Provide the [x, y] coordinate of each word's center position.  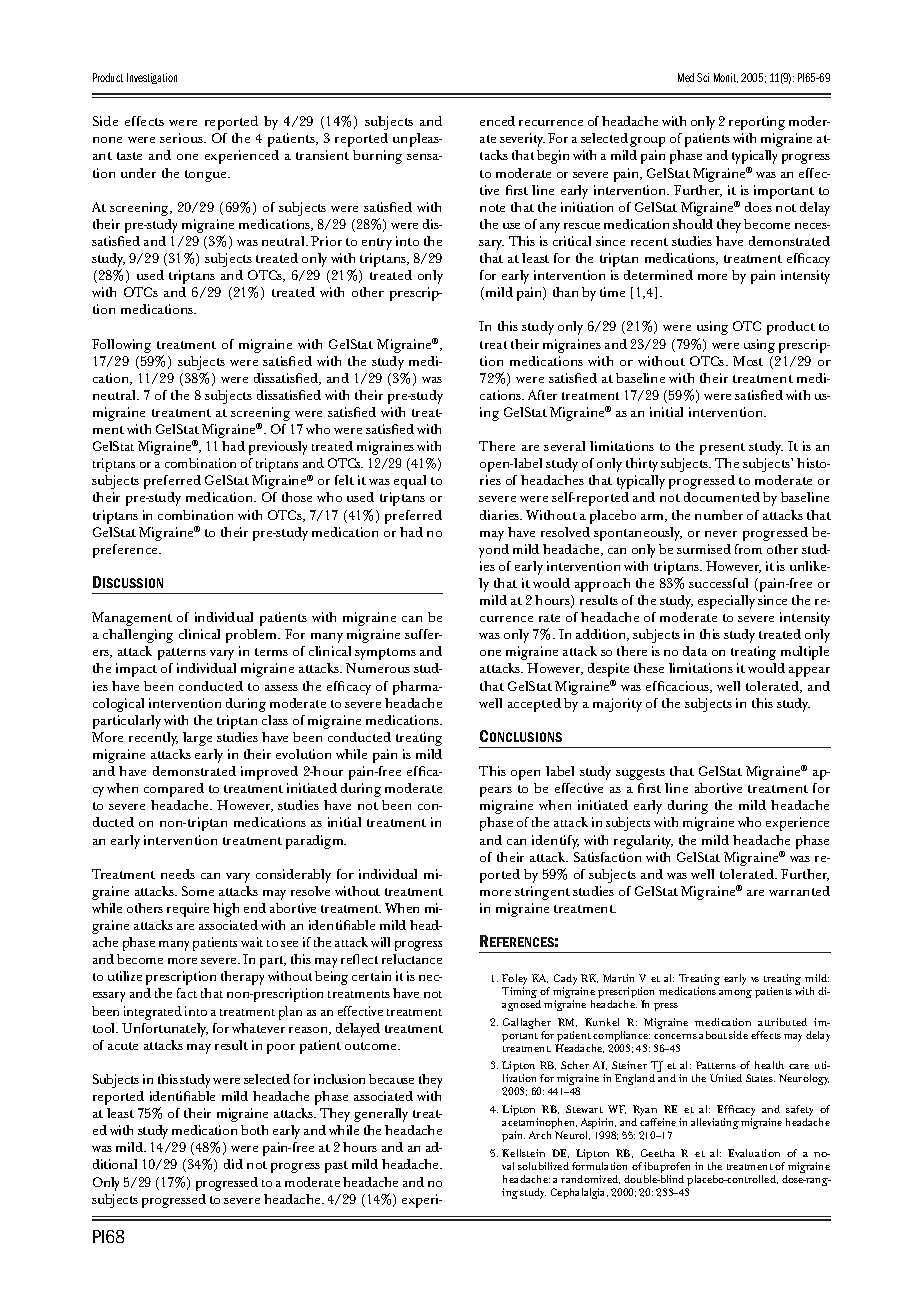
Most [748, 361]
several [564, 446]
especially [726, 602]
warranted [799, 891]
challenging [138, 636]
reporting [757, 123]
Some [198, 891]
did [233, 1164]
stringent [542, 893]
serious [182, 138]
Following [121, 346]
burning [377, 157]
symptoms [385, 654]
